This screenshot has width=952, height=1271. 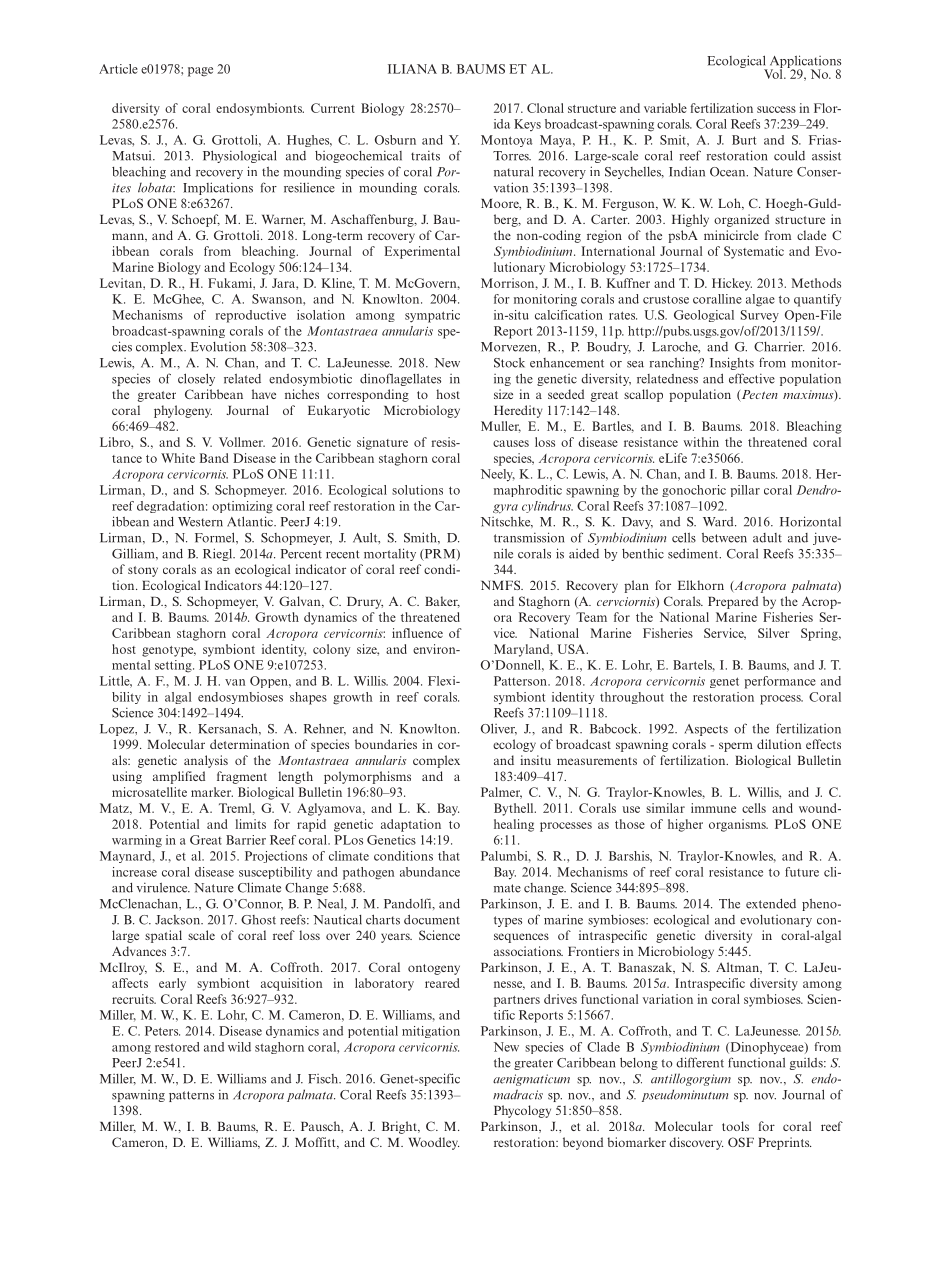 I want to click on genotype, so click(x=169, y=651).
